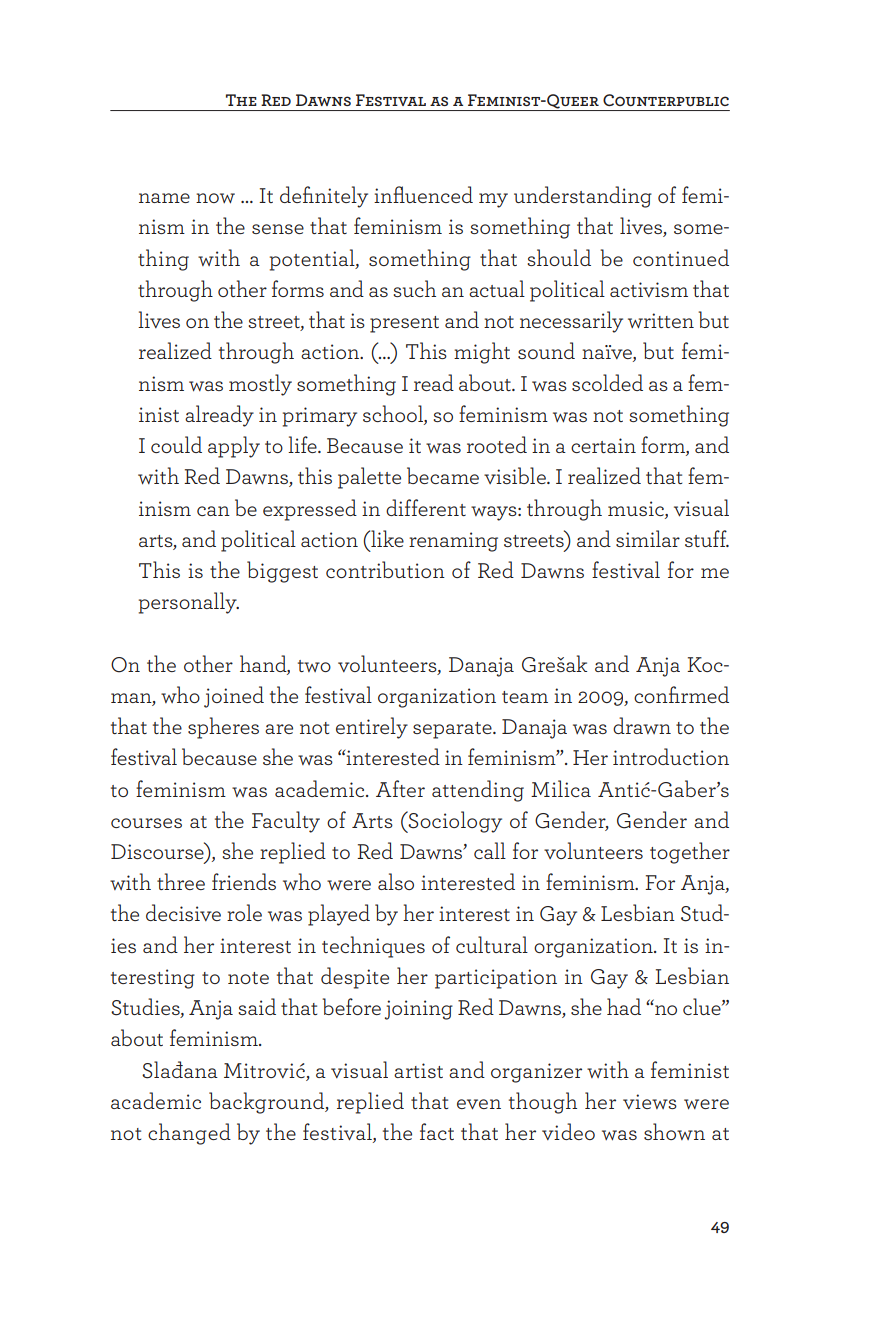  What do you see at coordinates (650, 1101) in the page?
I see `views` at bounding box center [650, 1101].
